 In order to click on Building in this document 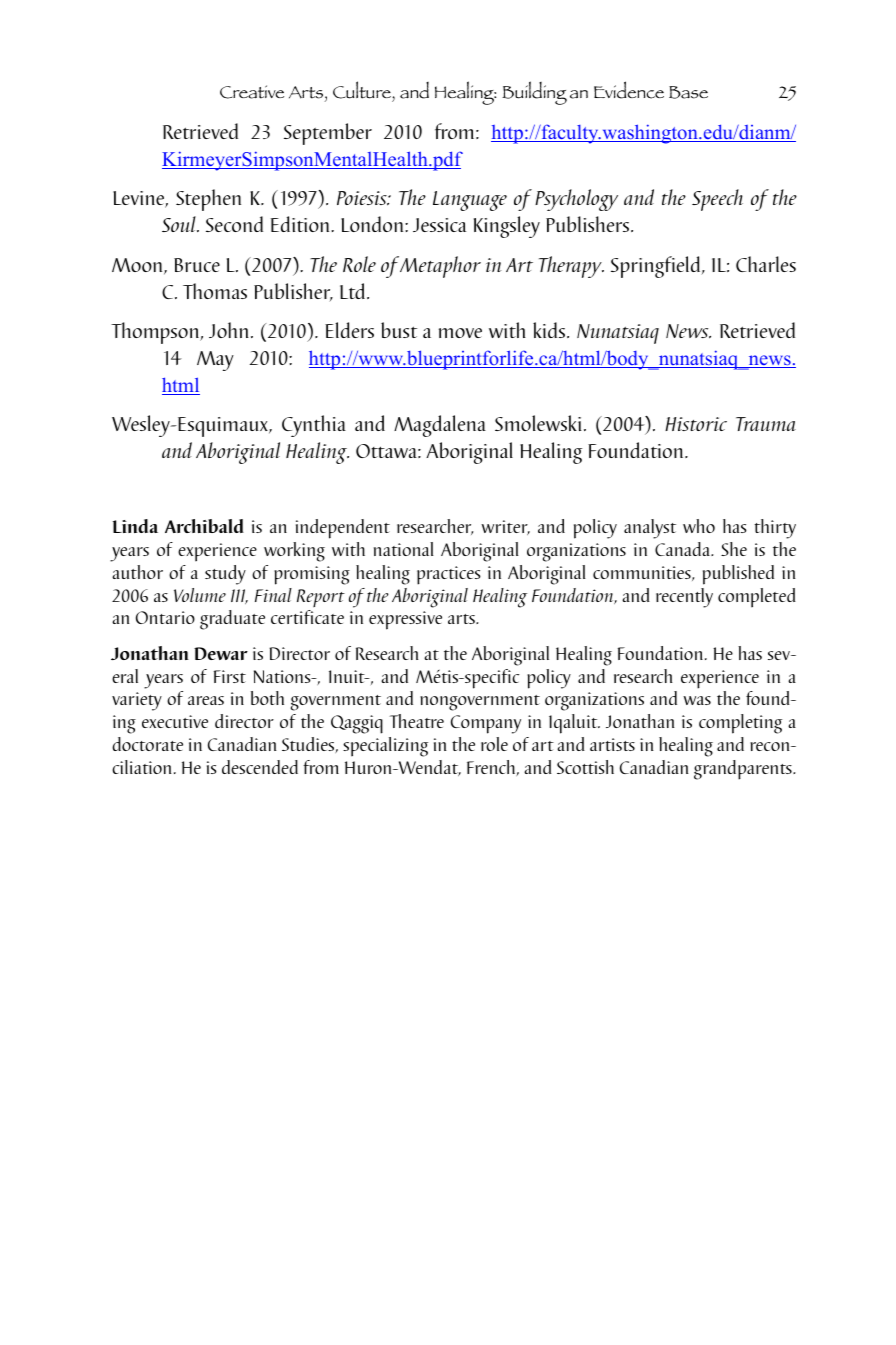, I will do `click(534, 93)`.
